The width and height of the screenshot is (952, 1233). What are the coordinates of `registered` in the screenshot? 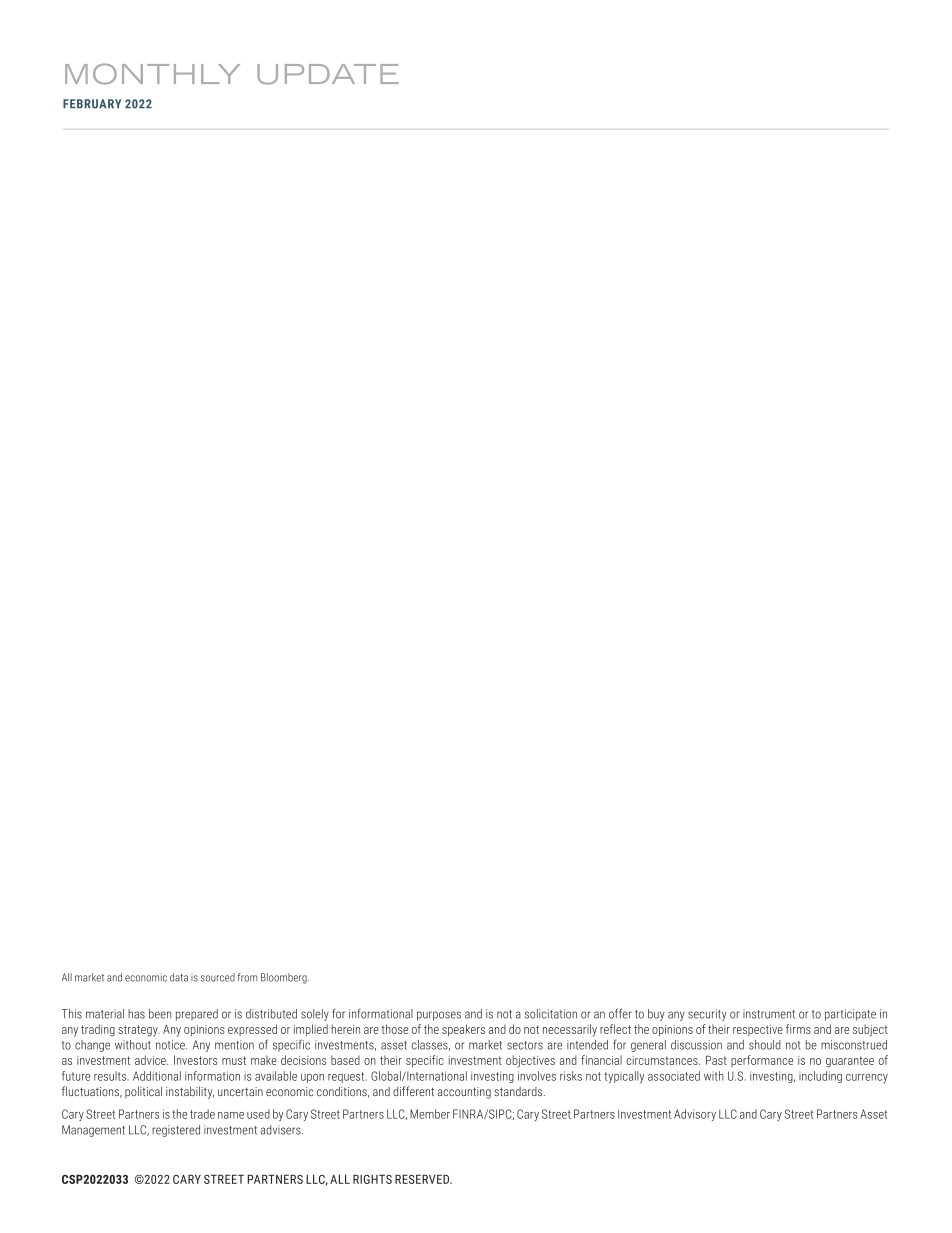 It's located at (176, 1131).
